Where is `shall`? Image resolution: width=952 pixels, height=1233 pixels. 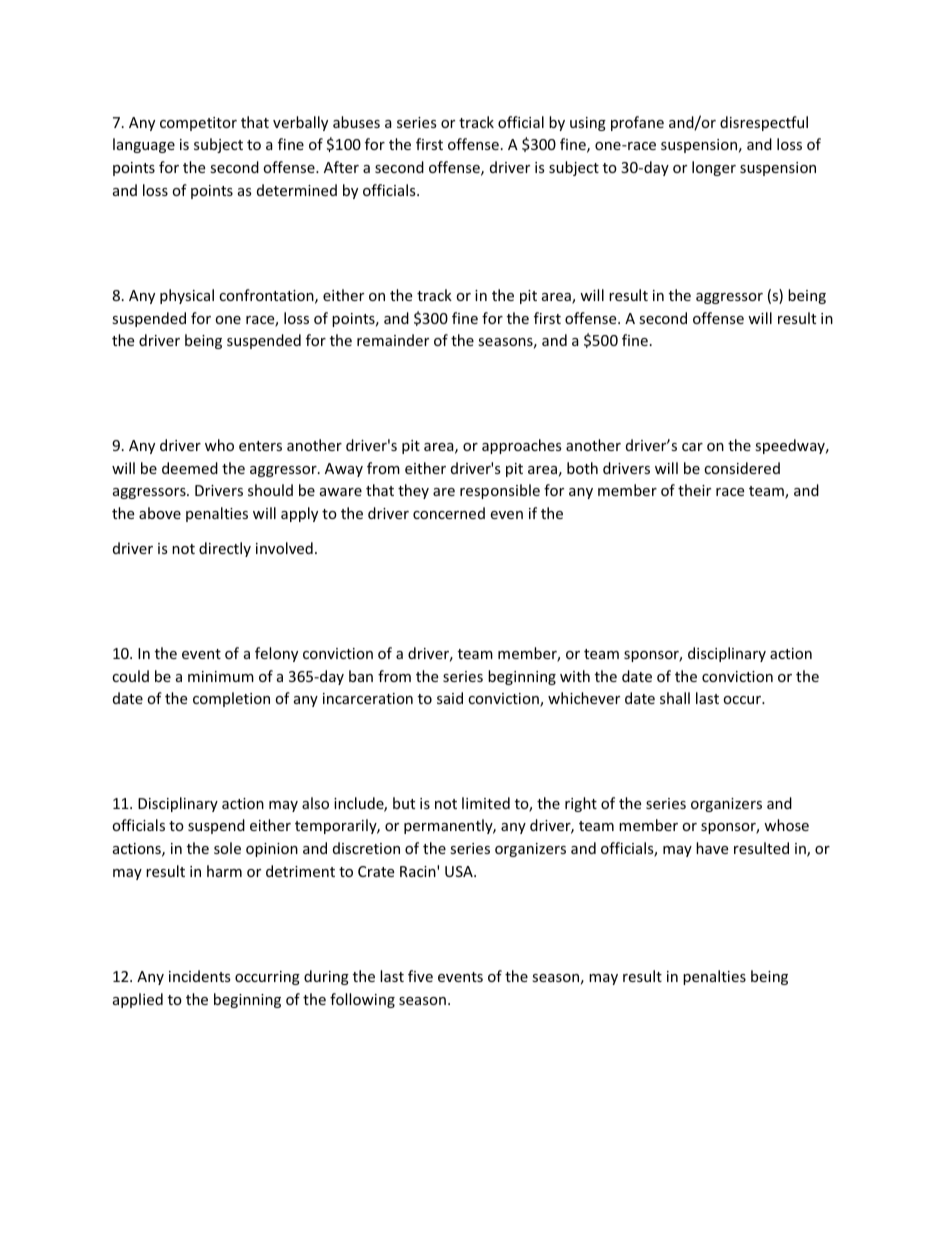 shall is located at coordinates (675, 698).
